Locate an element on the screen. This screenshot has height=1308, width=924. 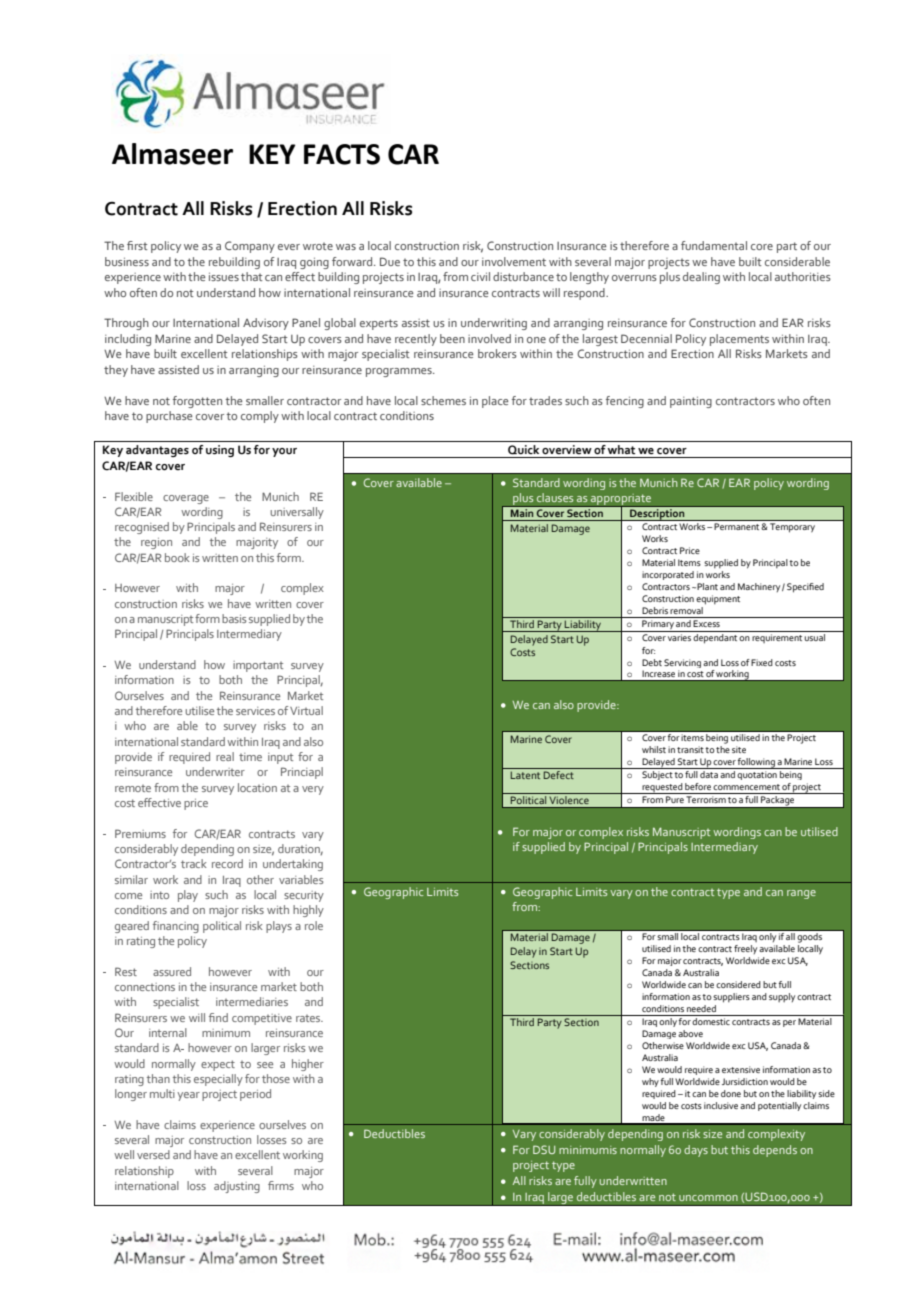
Latent is located at coordinates (525, 775).
